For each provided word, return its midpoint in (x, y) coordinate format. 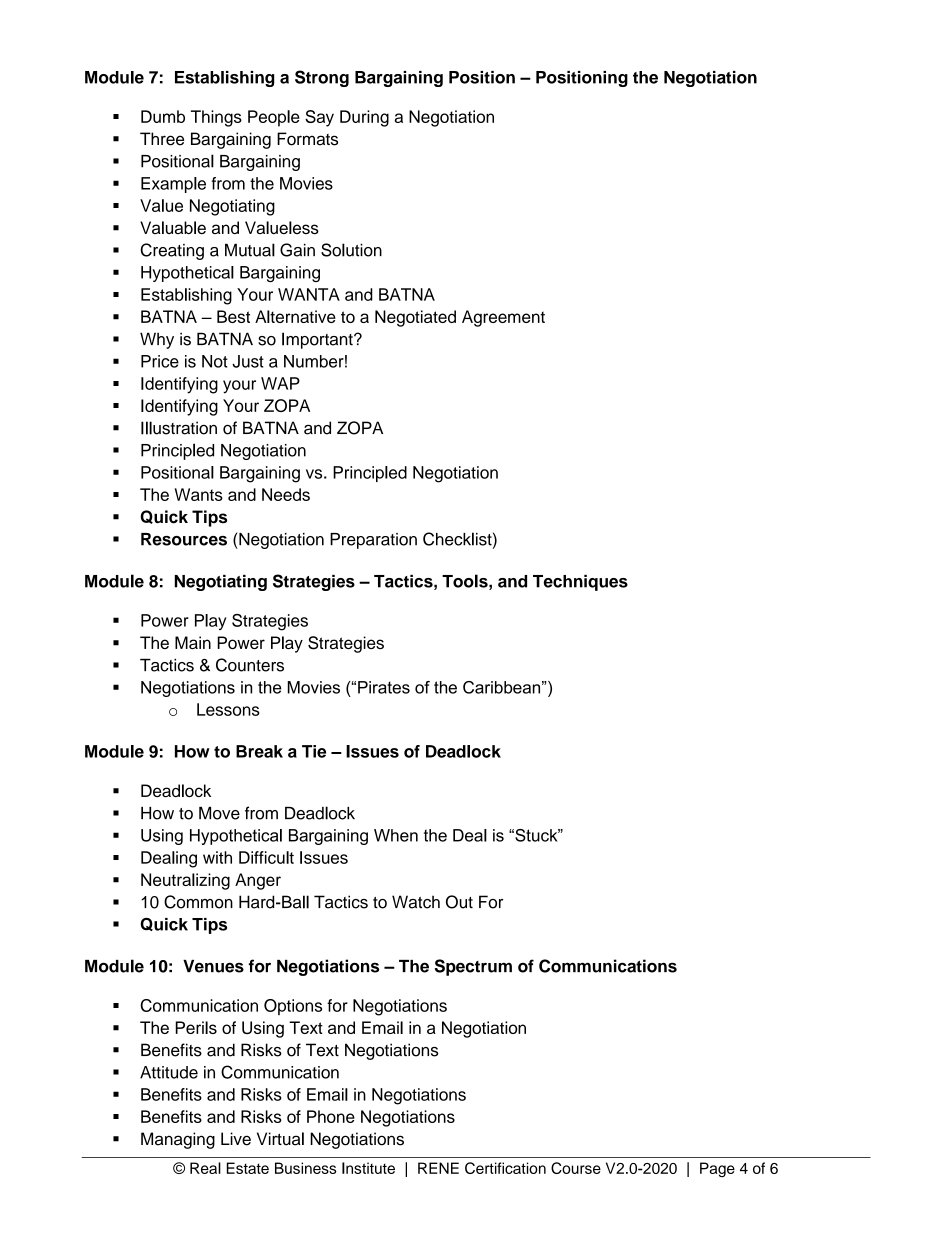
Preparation (373, 541)
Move (219, 813)
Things (216, 118)
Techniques (580, 583)
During (364, 118)
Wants (199, 494)
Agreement (503, 318)
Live (236, 1139)
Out (459, 902)
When (396, 835)
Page (717, 1169)
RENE (438, 1168)
